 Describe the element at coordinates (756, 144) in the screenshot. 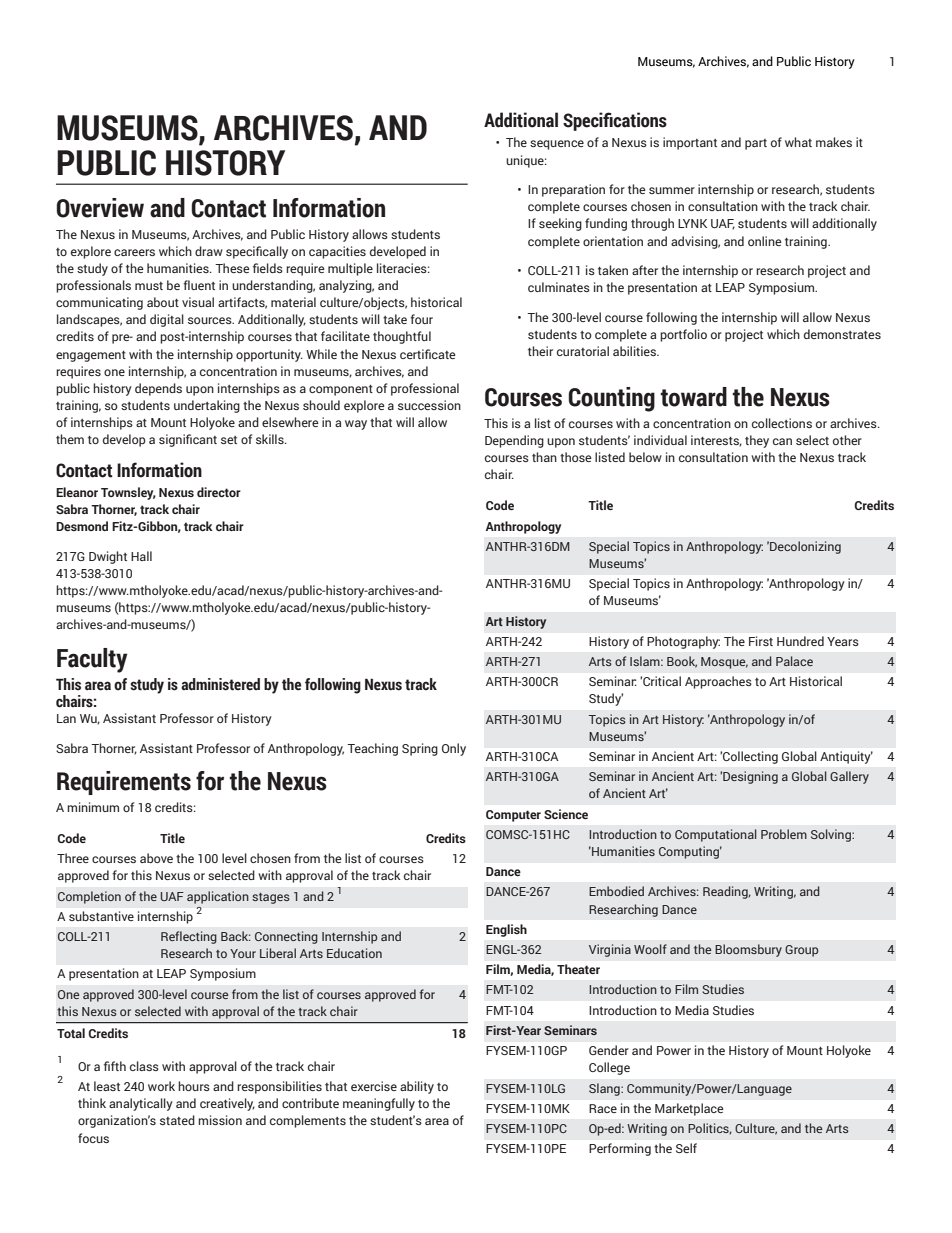

I see `part` at that location.
